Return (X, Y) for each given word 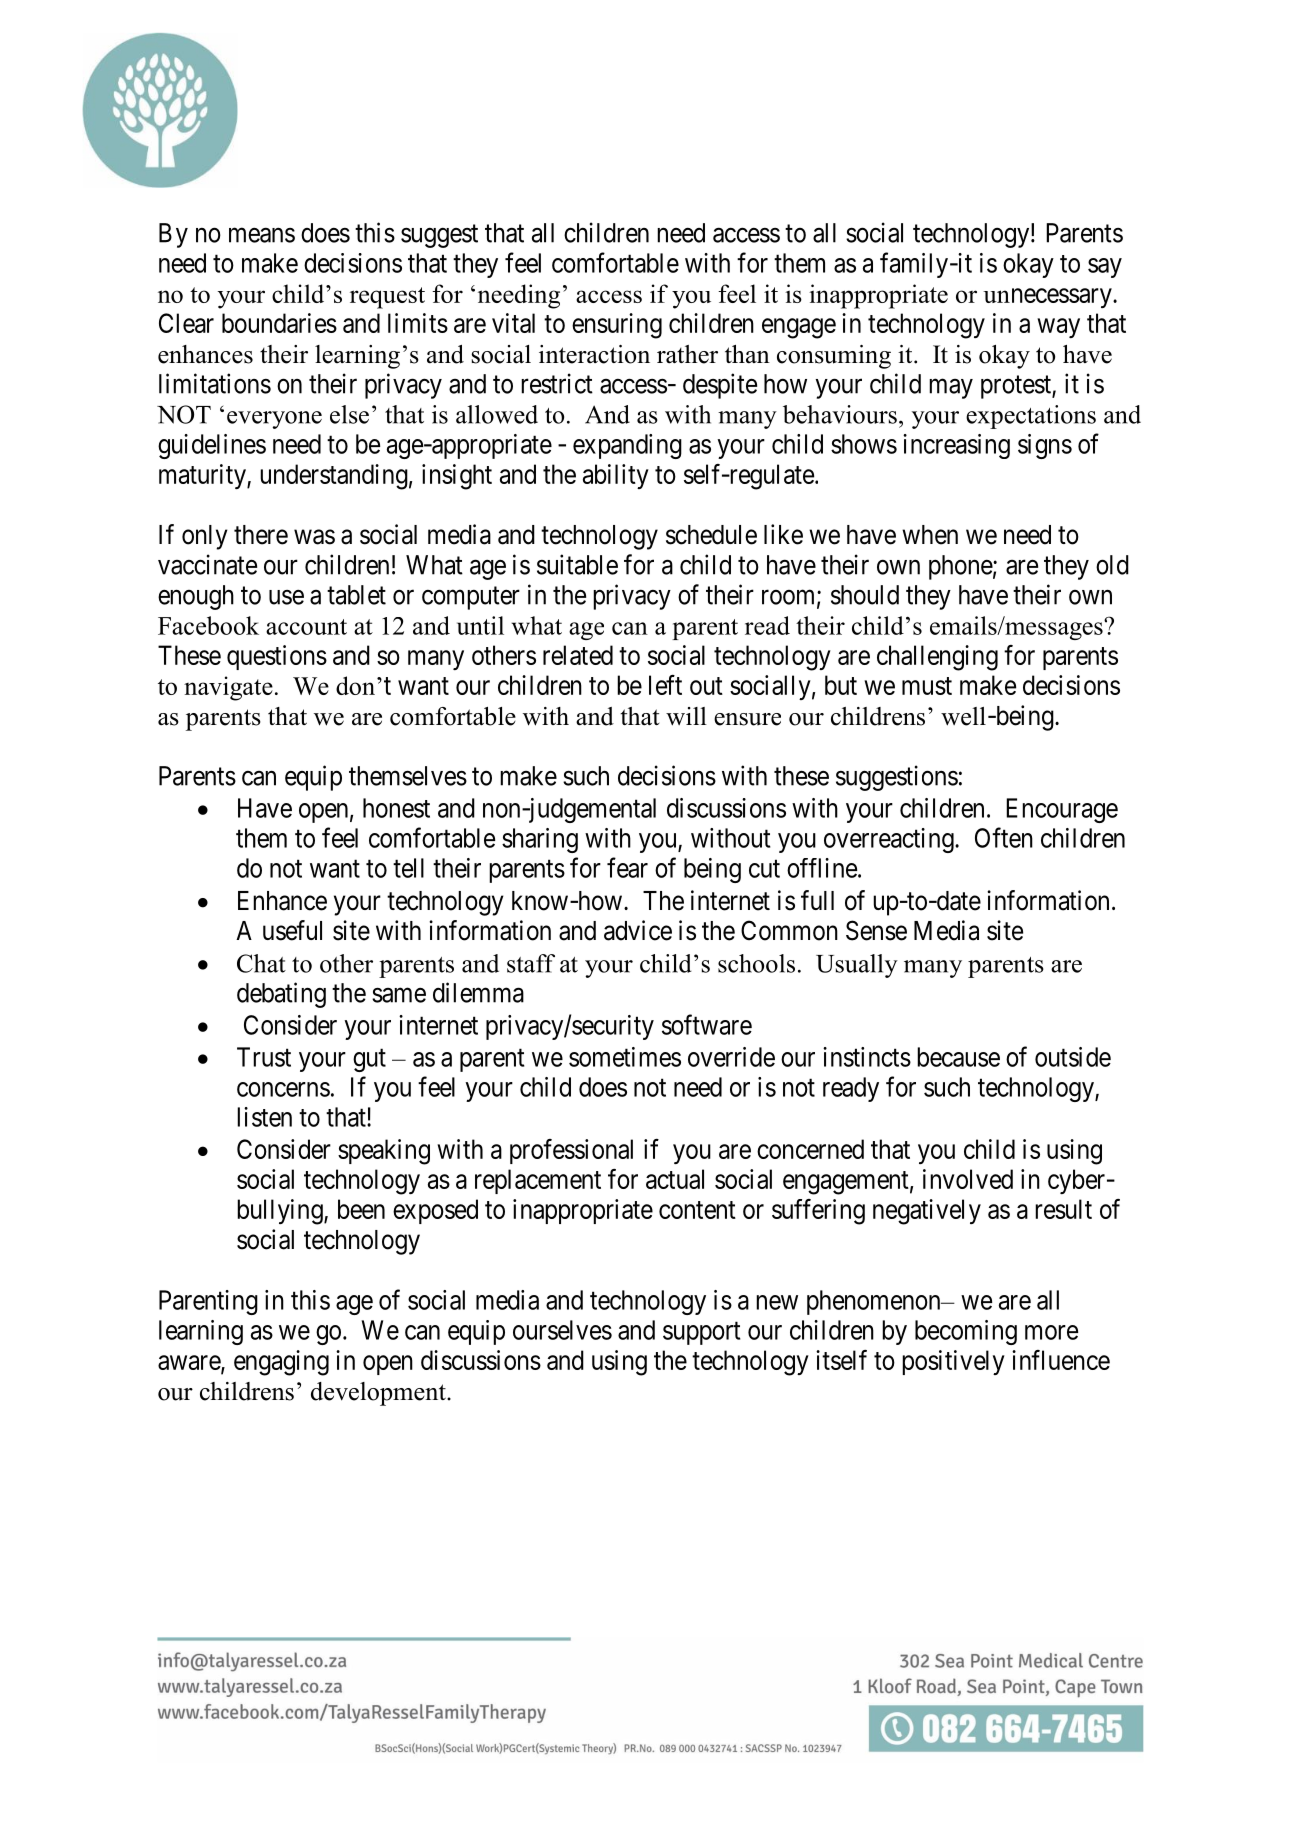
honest (396, 808)
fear (627, 867)
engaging (281, 1363)
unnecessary (1048, 298)
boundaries (279, 323)
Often (1004, 837)
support (702, 1333)
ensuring (617, 326)
